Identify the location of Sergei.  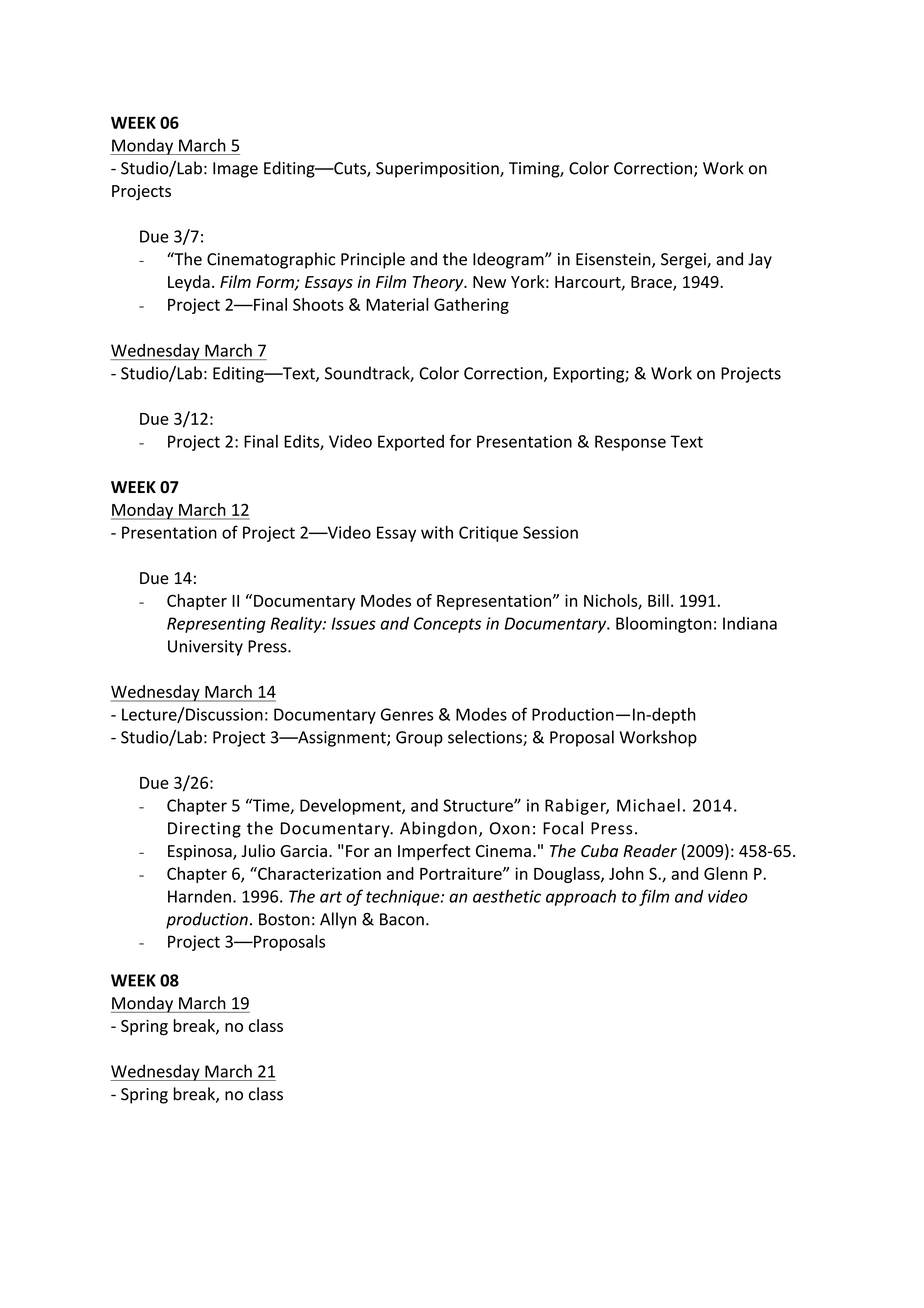
(684, 261).
